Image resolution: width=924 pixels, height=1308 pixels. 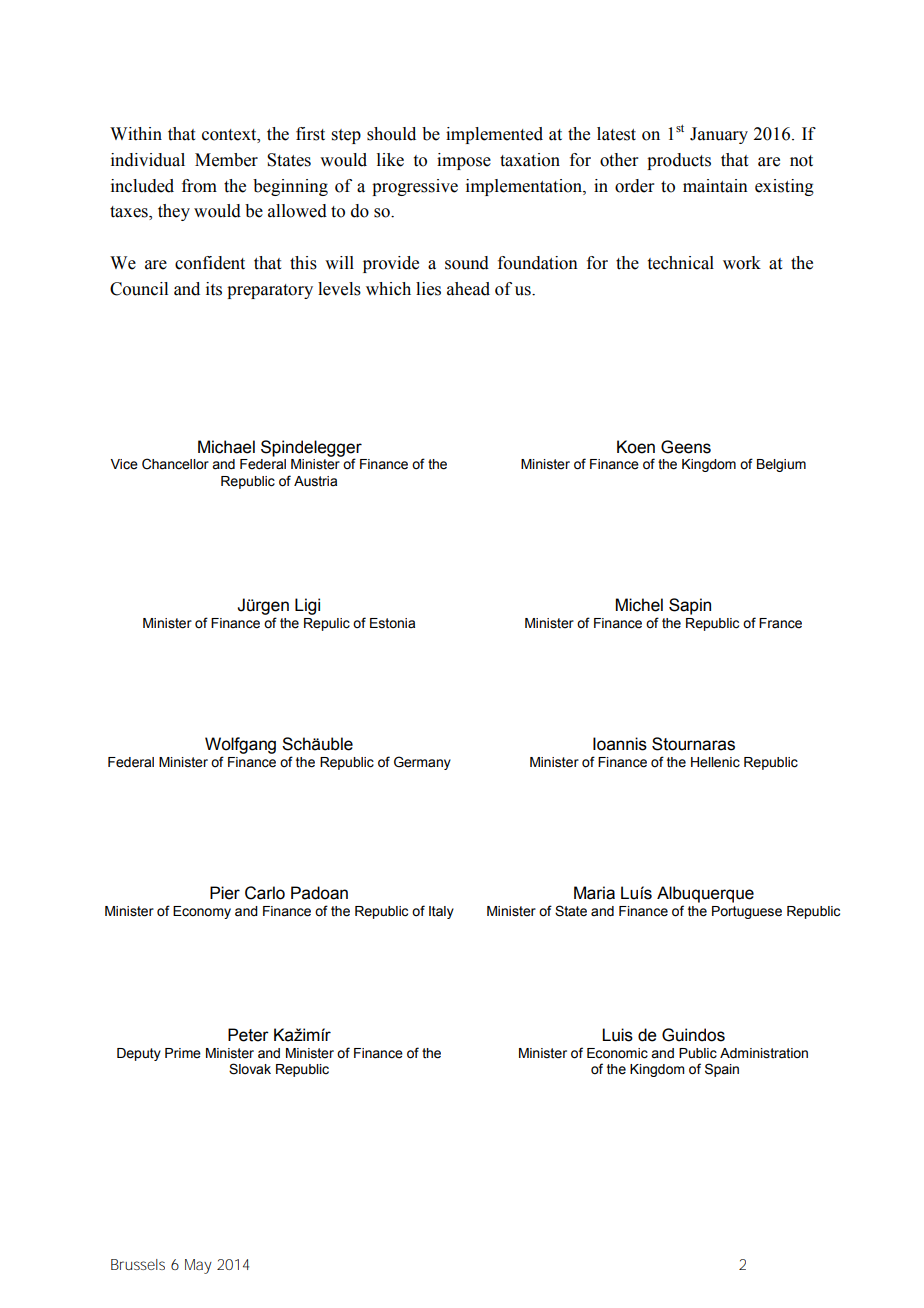 I want to click on Belgium, so click(x=781, y=465).
